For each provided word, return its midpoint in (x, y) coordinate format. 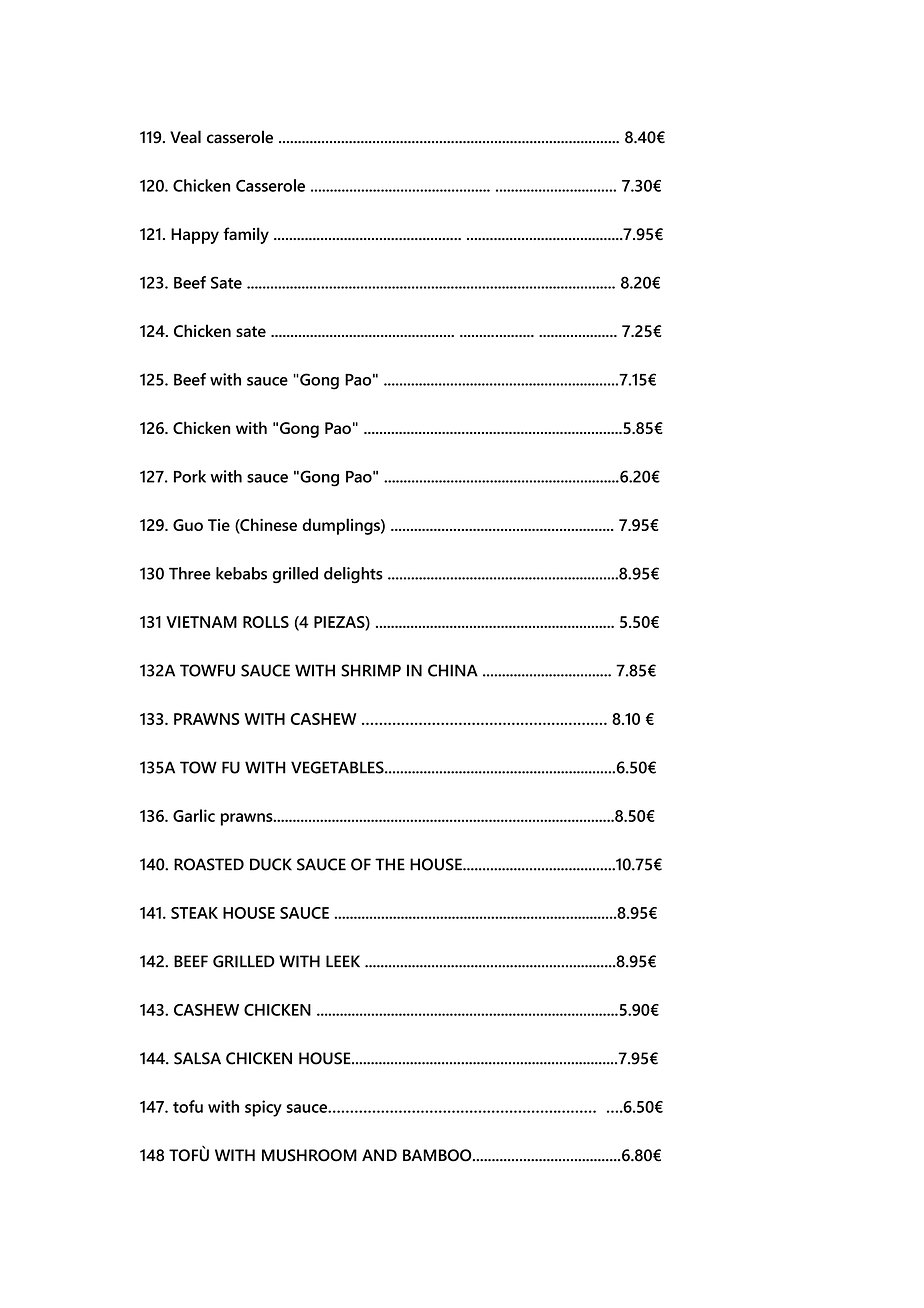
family (246, 235)
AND (379, 1155)
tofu (188, 1106)
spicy (263, 1108)
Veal (185, 137)
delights (353, 575)
